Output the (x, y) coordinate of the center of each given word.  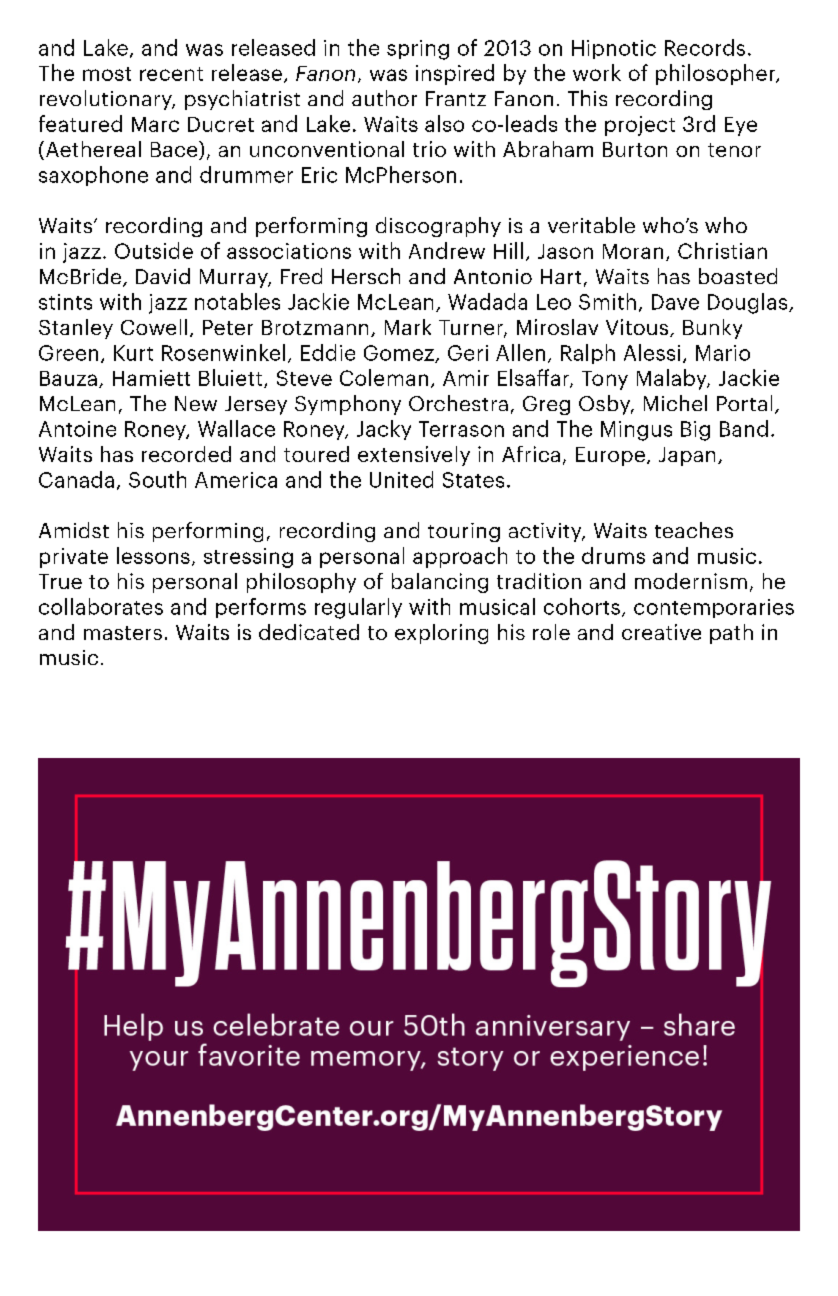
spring (418, 50)
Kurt (133, 353)
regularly (358, 608)
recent (171, 74)
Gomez (400, 354)
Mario (723, 353)
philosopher (717, 74)
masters (123, 633)
